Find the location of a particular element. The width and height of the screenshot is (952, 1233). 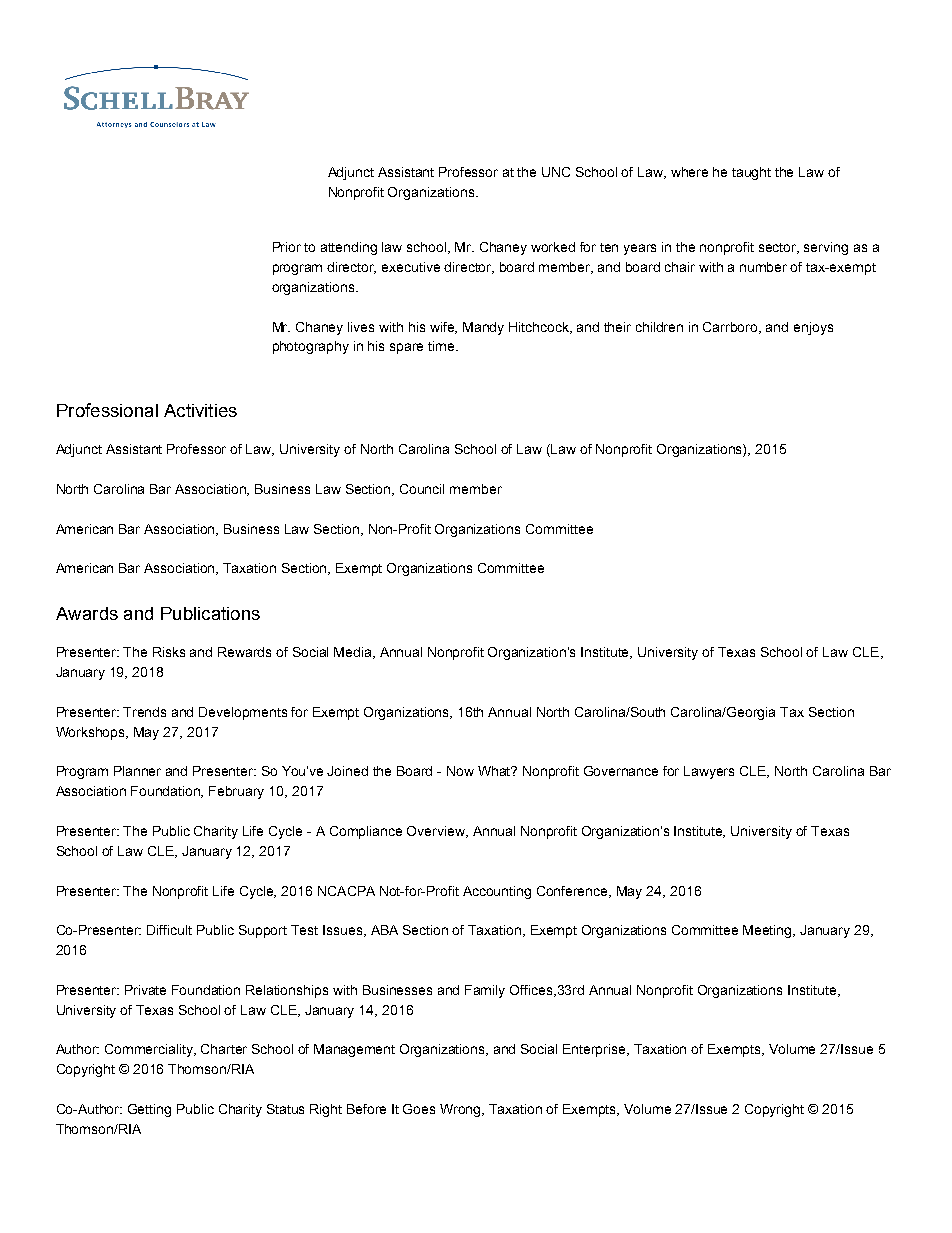

Prior is located at coordinates (287, 247).
